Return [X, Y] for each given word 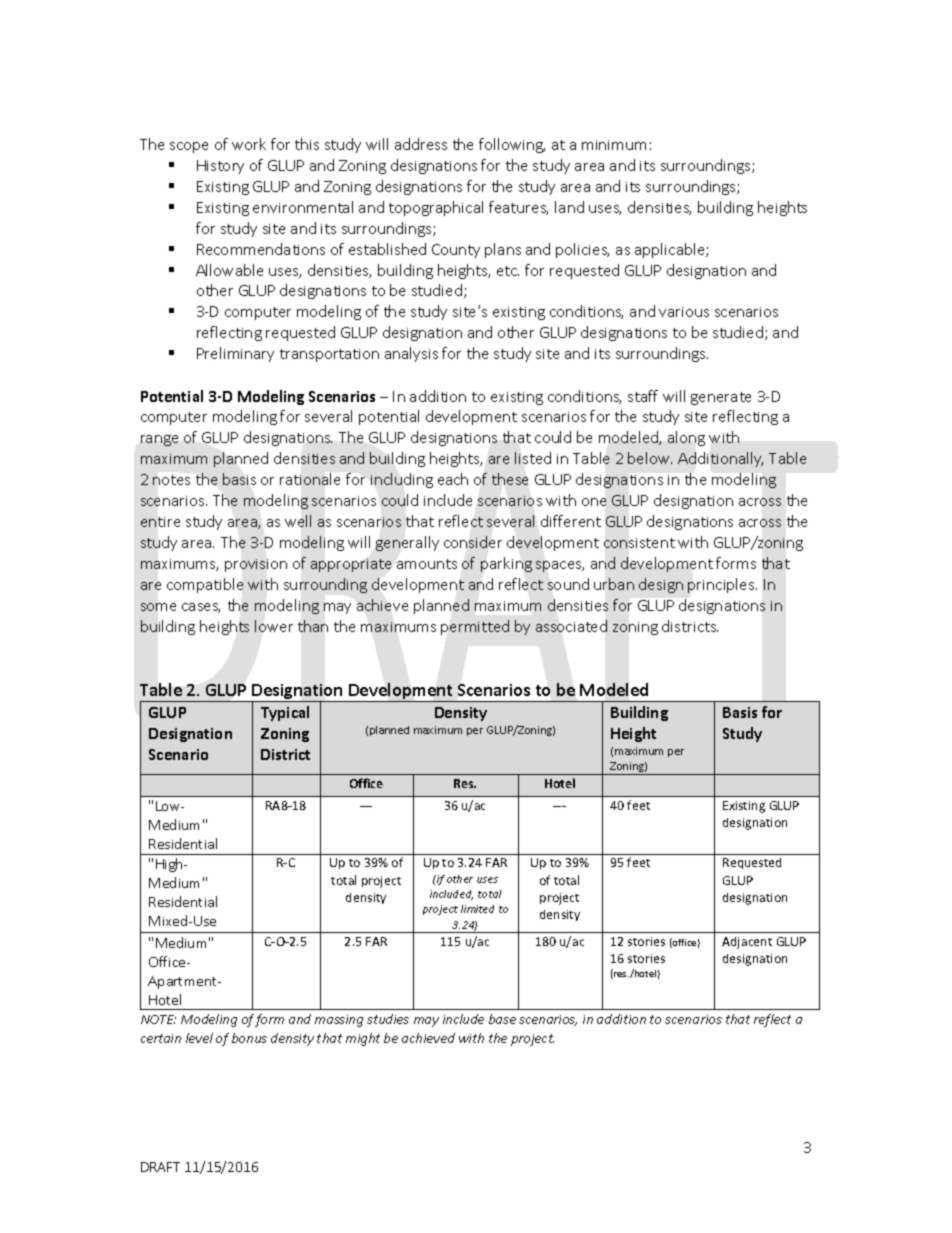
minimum [614, 145]
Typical [285, 713]
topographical [436, 208]
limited [477, 909]
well [298, 521]
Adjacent [747, 943]
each [453, 479]
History [220, 167]
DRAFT [160, 1167]
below [650, 458]
